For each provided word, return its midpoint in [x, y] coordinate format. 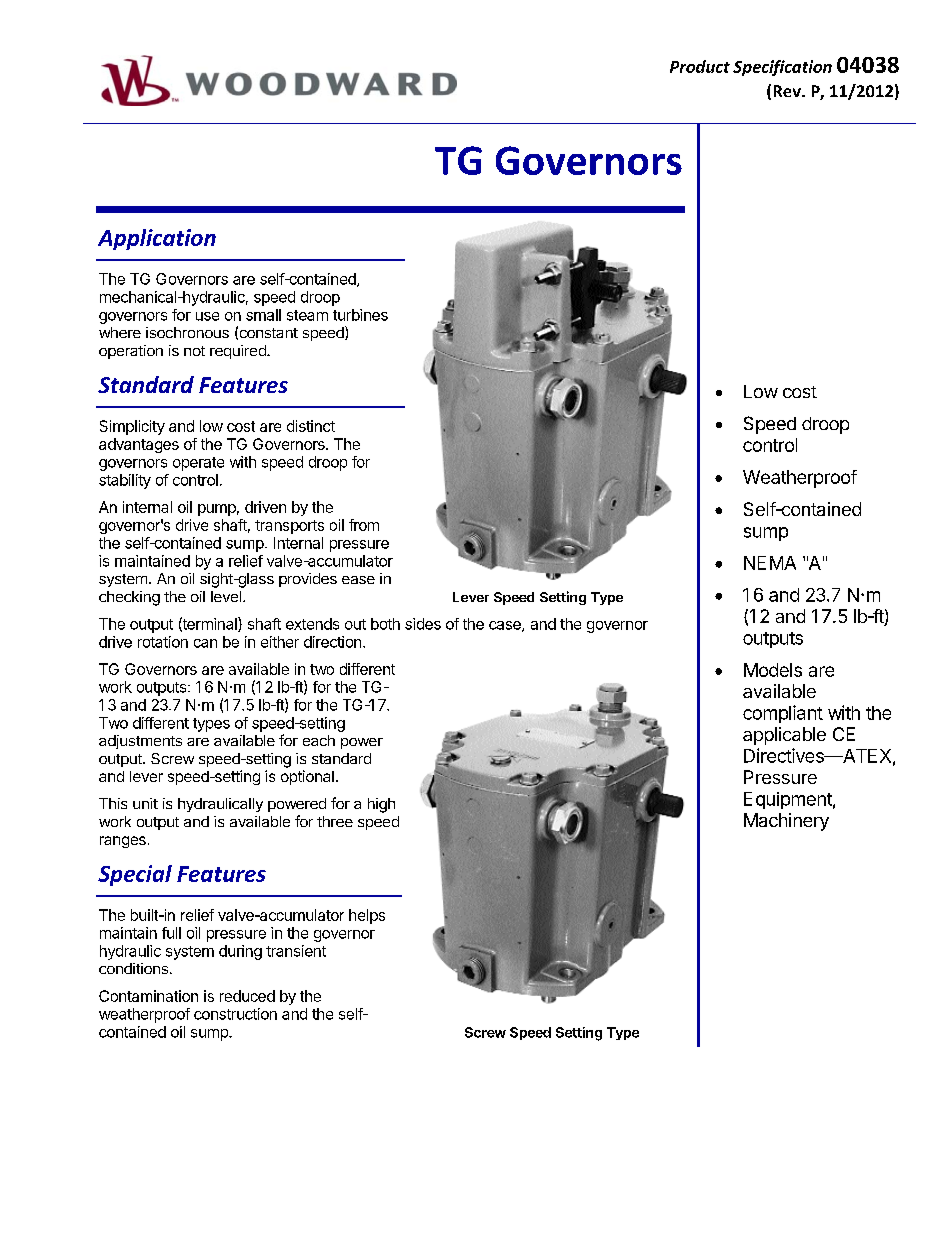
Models [773, 670]
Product [700, 66]
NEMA [770, 563]
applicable [784, 736]
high [381, 805]
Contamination [148, 996]
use [207, 316]
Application [157, 239]
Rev [788, 91]
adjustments [140, 742]
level [226, 596]
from [364, 525]
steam [307, 315]
